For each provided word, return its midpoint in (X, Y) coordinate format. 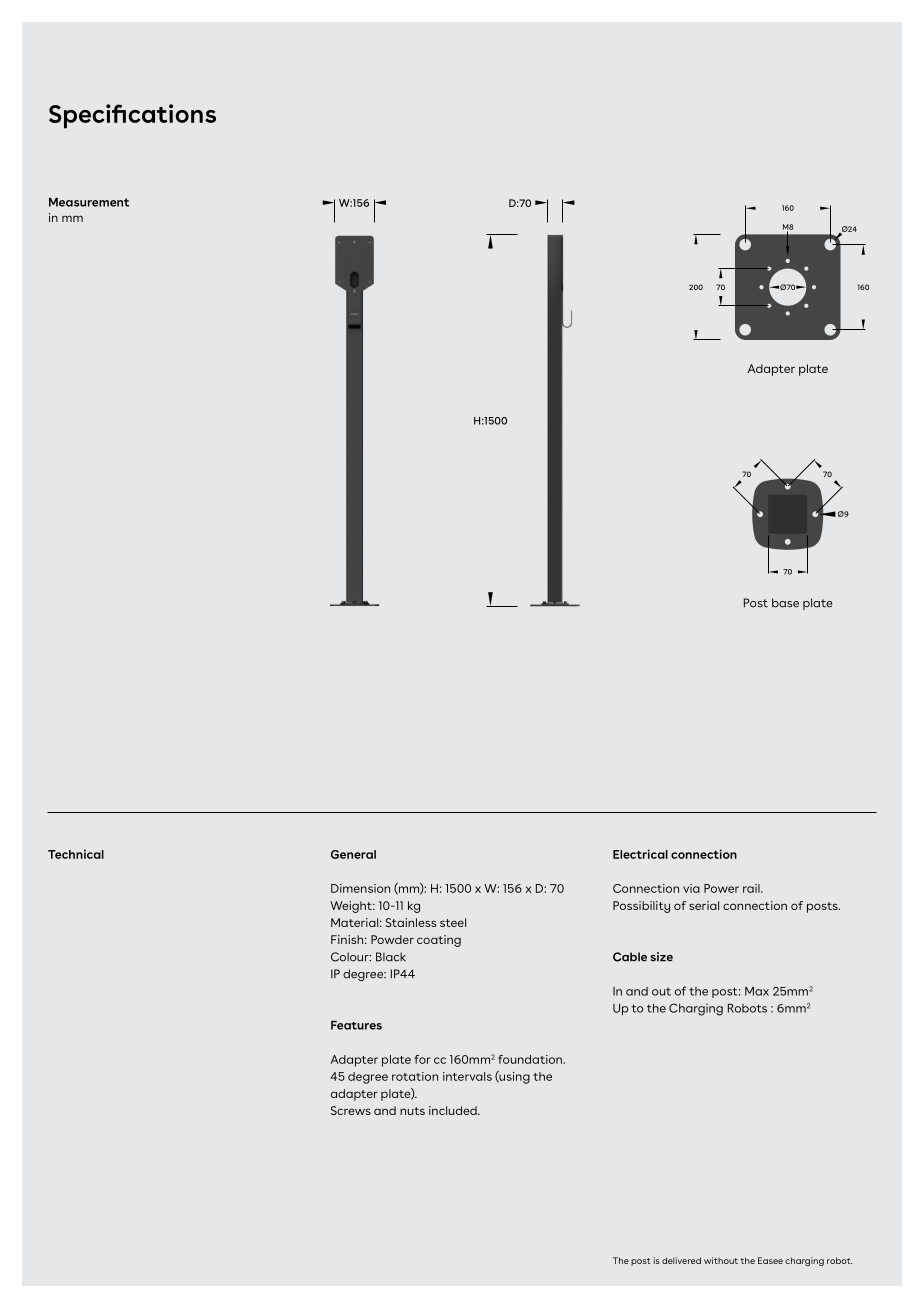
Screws (351, 1110)
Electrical (640, 854)
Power (721, 888)
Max (757, 991)
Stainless (411, 922)
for (422, 1059)
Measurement (89, 202)
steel (453, 922)
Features (356, 1025)
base (785, 603)
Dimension (360, 888)
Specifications (132, 116)
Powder (392, 939)
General (353, 854)
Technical (76, 854)
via (691, 888)
